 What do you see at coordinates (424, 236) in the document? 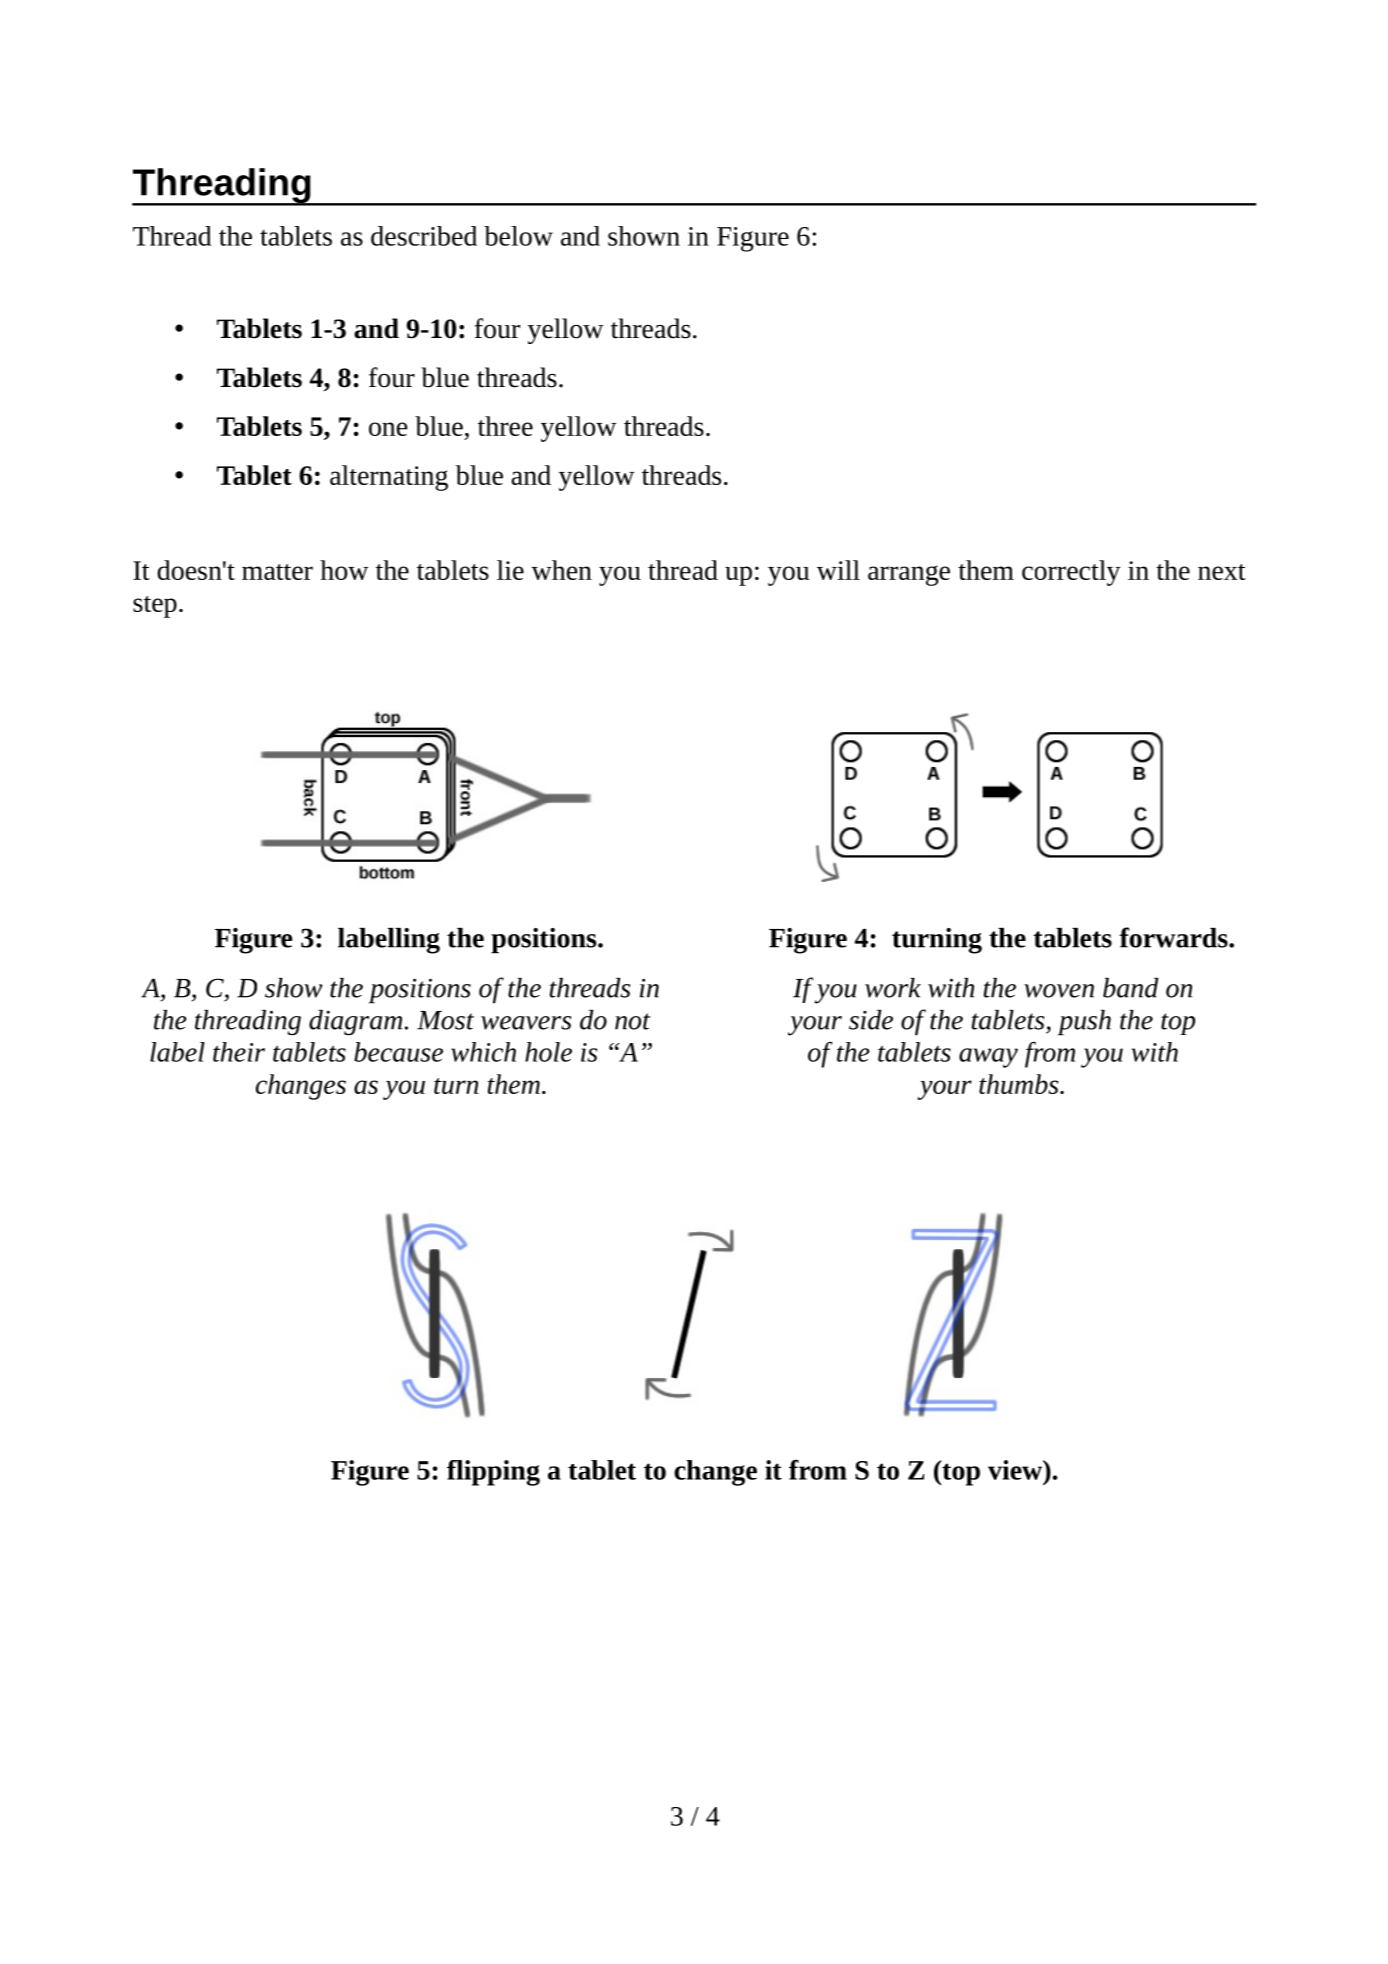
I see `described` at bounding box center [424, 236].
